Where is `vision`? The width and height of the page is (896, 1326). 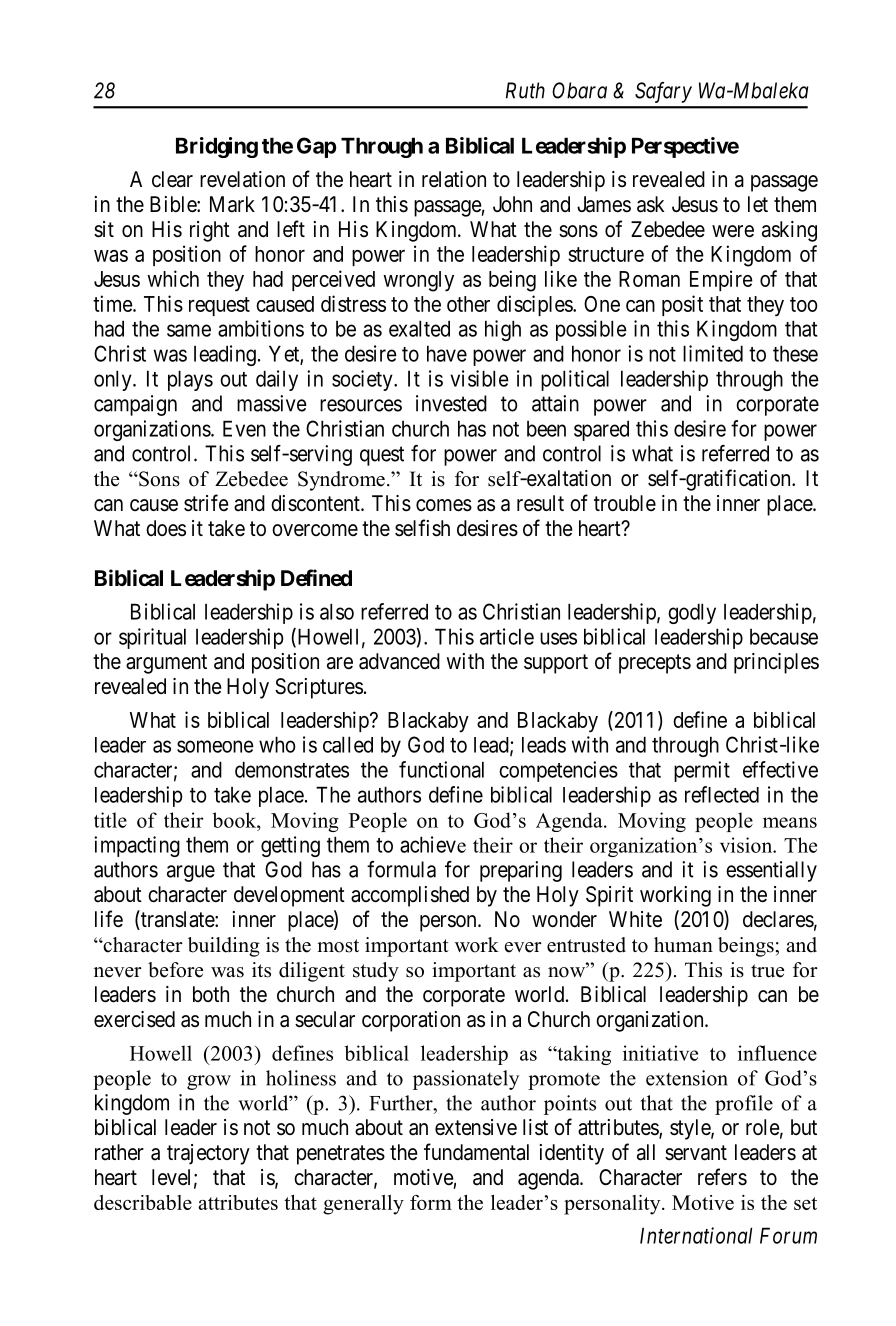
vision is located at coordinates (747, 845).
